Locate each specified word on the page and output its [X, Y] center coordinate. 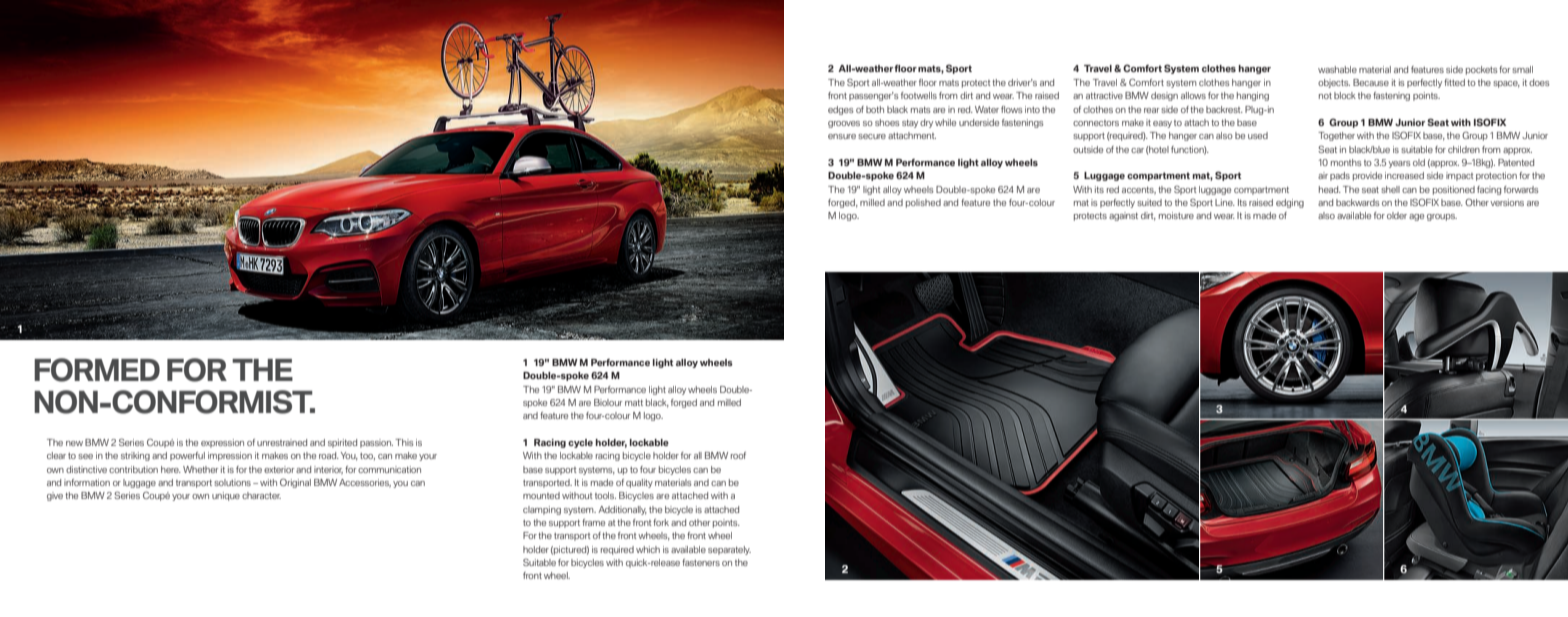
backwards [1357, 202]
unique [226, 496]
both [875, 109]
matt [634, 402]
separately [729, 550]
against [1123, 216]
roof [738, 455]
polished [923, 203]
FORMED [97, 370]
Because [1371, 82]
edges [840, 110]
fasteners [701, 562]
